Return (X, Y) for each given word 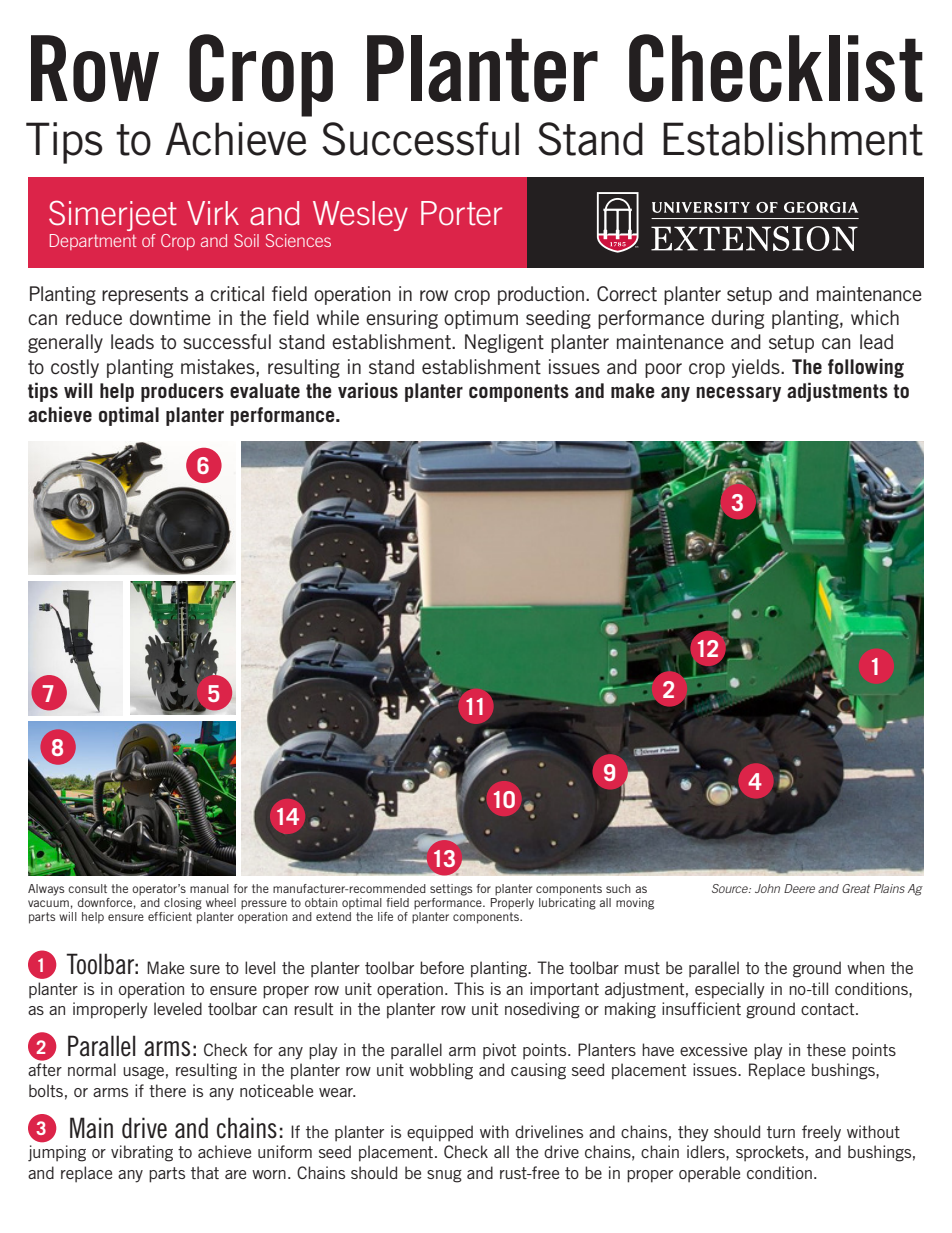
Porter (461, 213)
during (738, 319)
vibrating (142, 1153)
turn (781, 1132)
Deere (799, 888)
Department (93, 242)
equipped (440, 1133)
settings (451, 890)
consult (87, 888)
